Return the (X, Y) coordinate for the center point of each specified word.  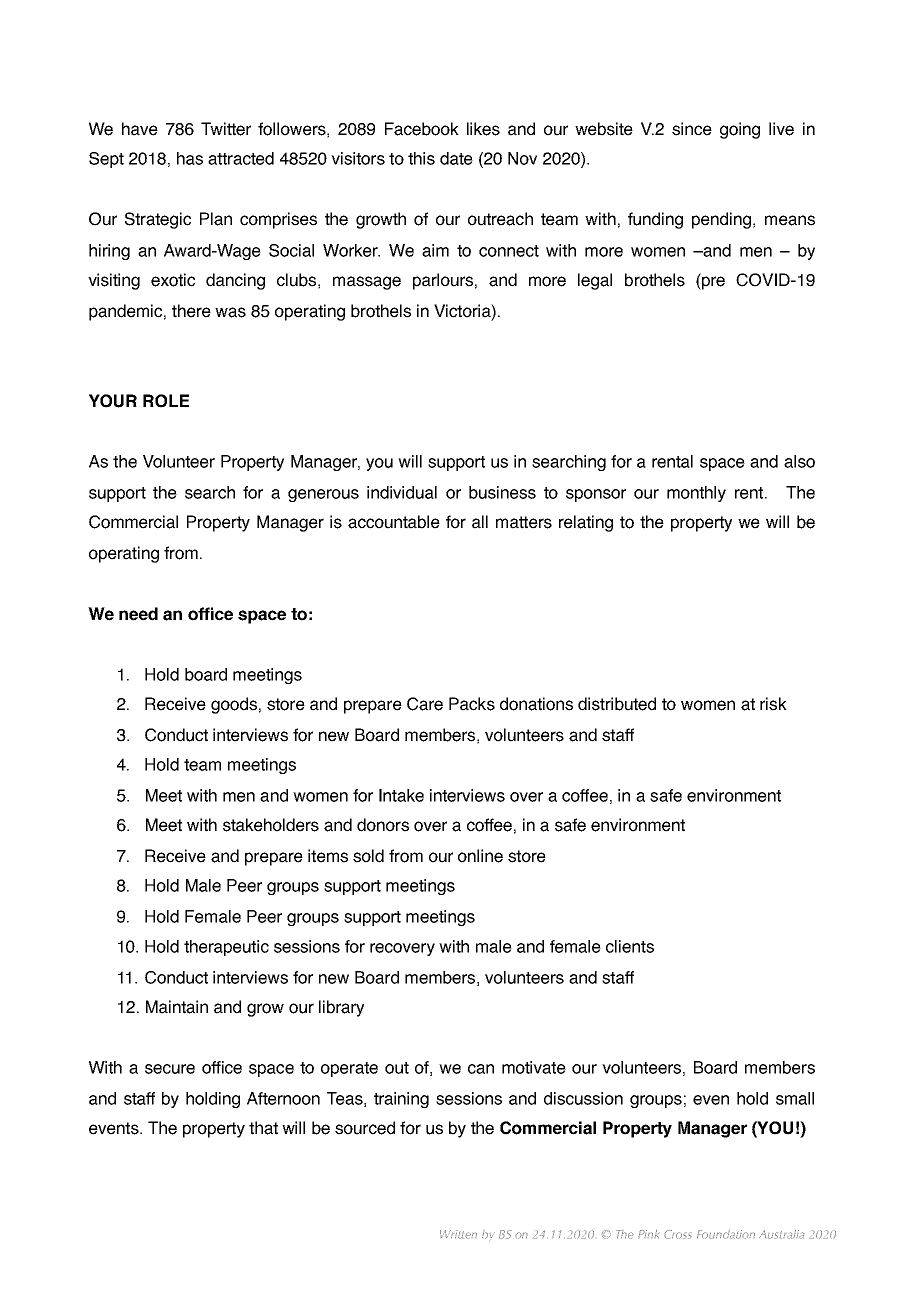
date (456, 158)
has (190, 158)
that (263, 1128)
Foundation (726, 1234)
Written (458, 1234)
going (740, 130)
